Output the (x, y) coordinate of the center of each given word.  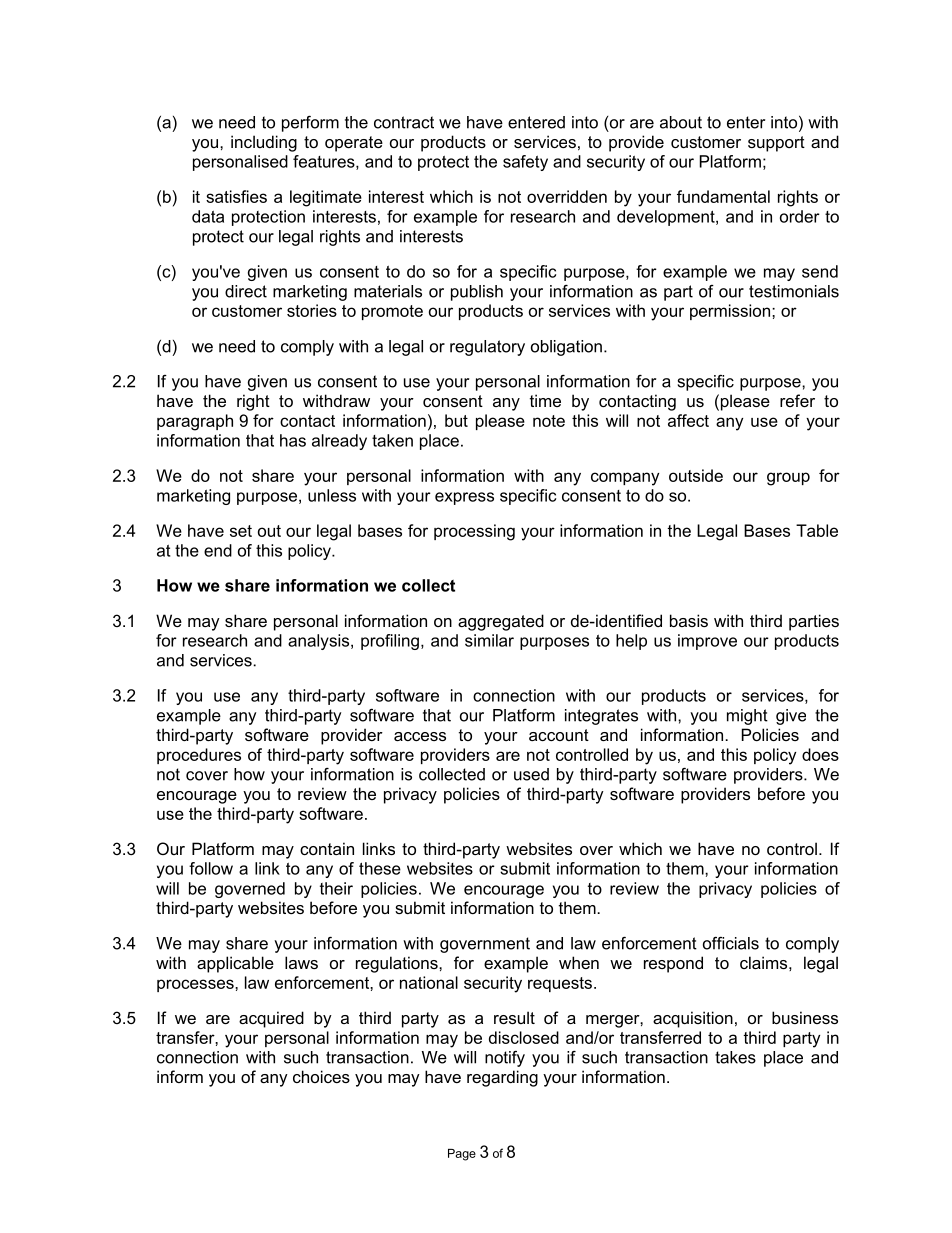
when (579, 962)
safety (525, 163)
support (776, 144)
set (241, 531)
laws (301, 962)
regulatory (487, 348)
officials (731, 943)
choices (321, 1076)
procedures (199, 756)
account (559, 735)
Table (817, 530)
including (264, 143)
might (747, 717)
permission (731, 312)
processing (474, 532)
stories (312, 310)
